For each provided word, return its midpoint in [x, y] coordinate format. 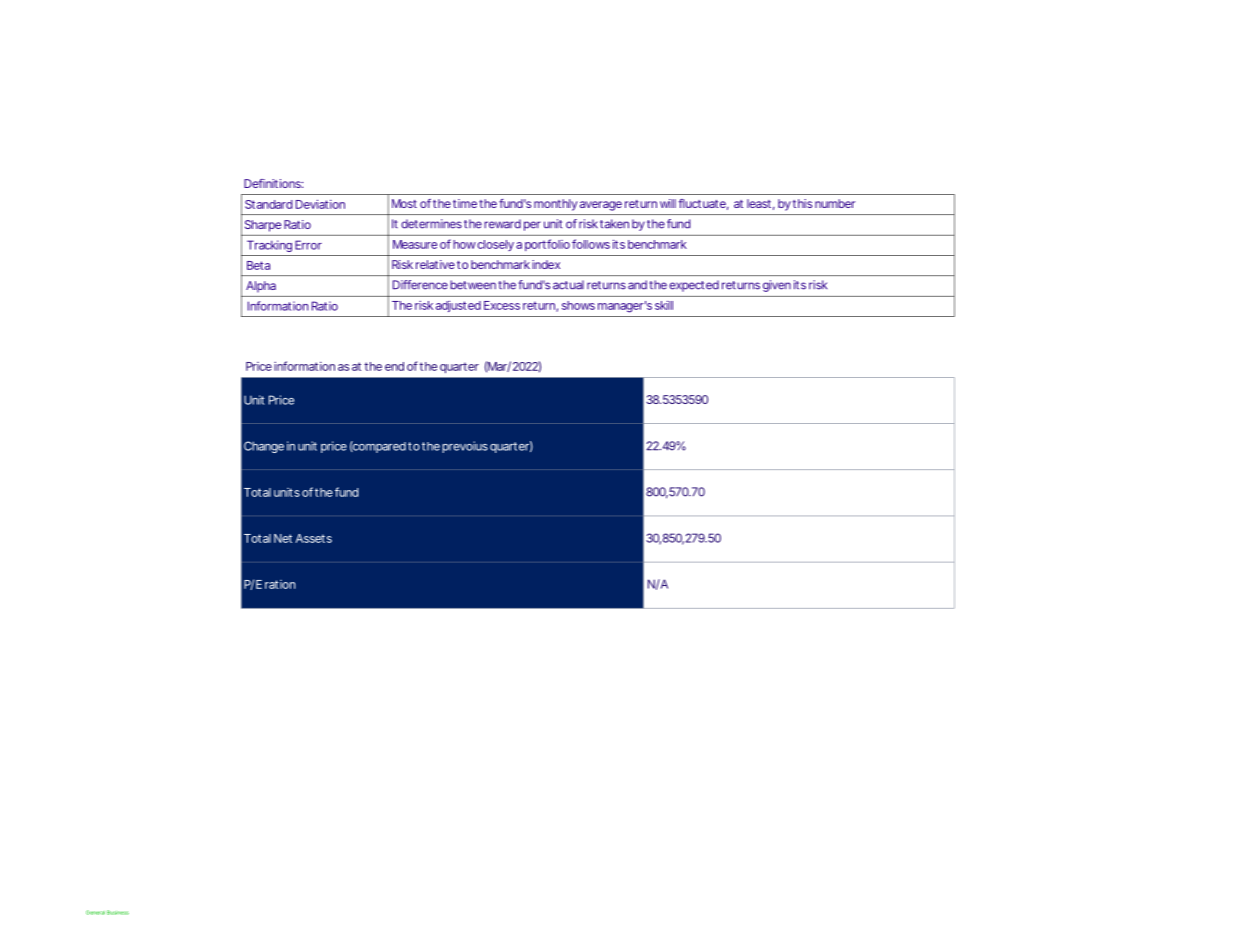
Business [118, 912]
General [95, 912]
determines [431, 224]
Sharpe [263, 226]
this [802, 203]
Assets [313, 538]
